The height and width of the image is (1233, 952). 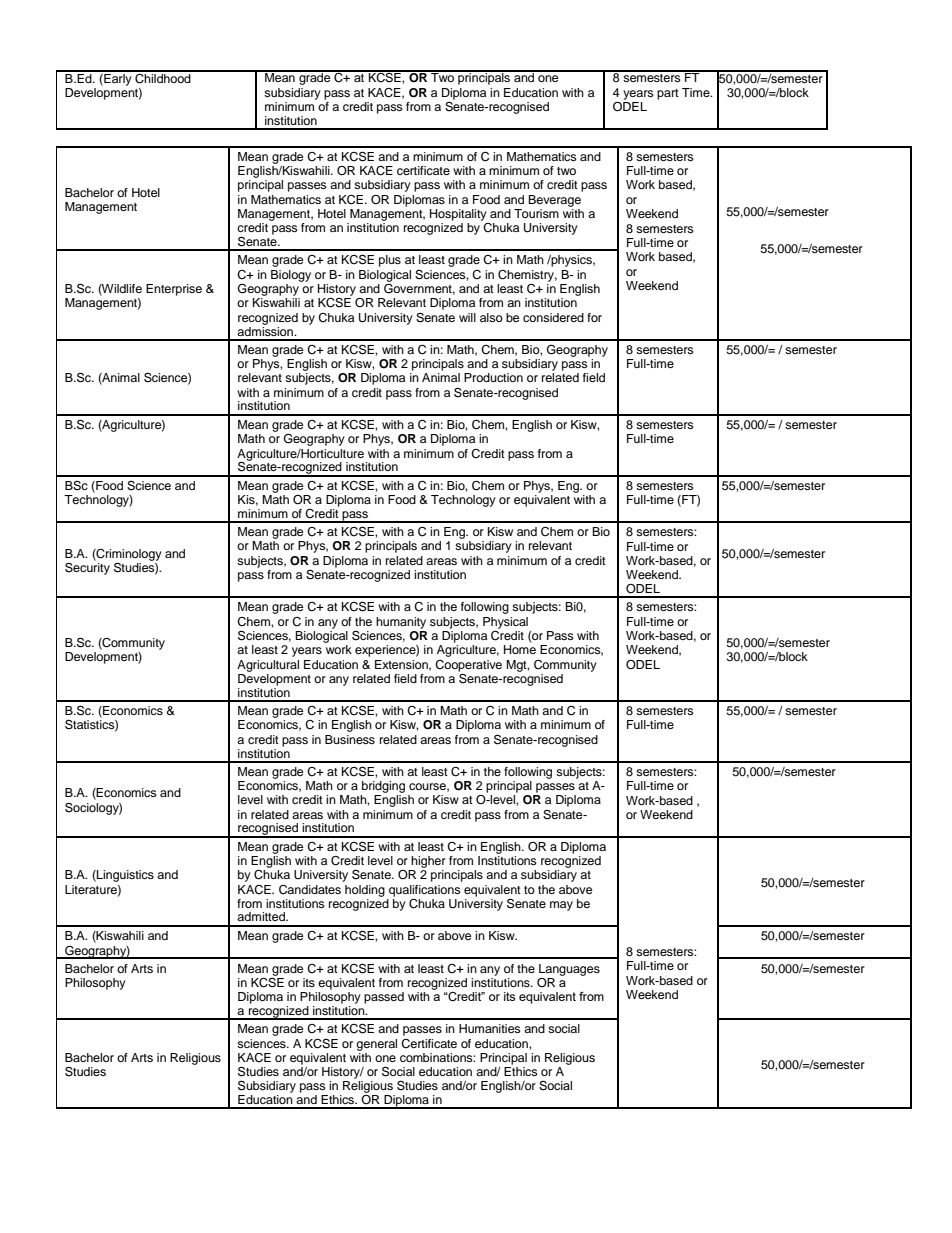 I want to click on Candidates, so click(x=310, y=890).
